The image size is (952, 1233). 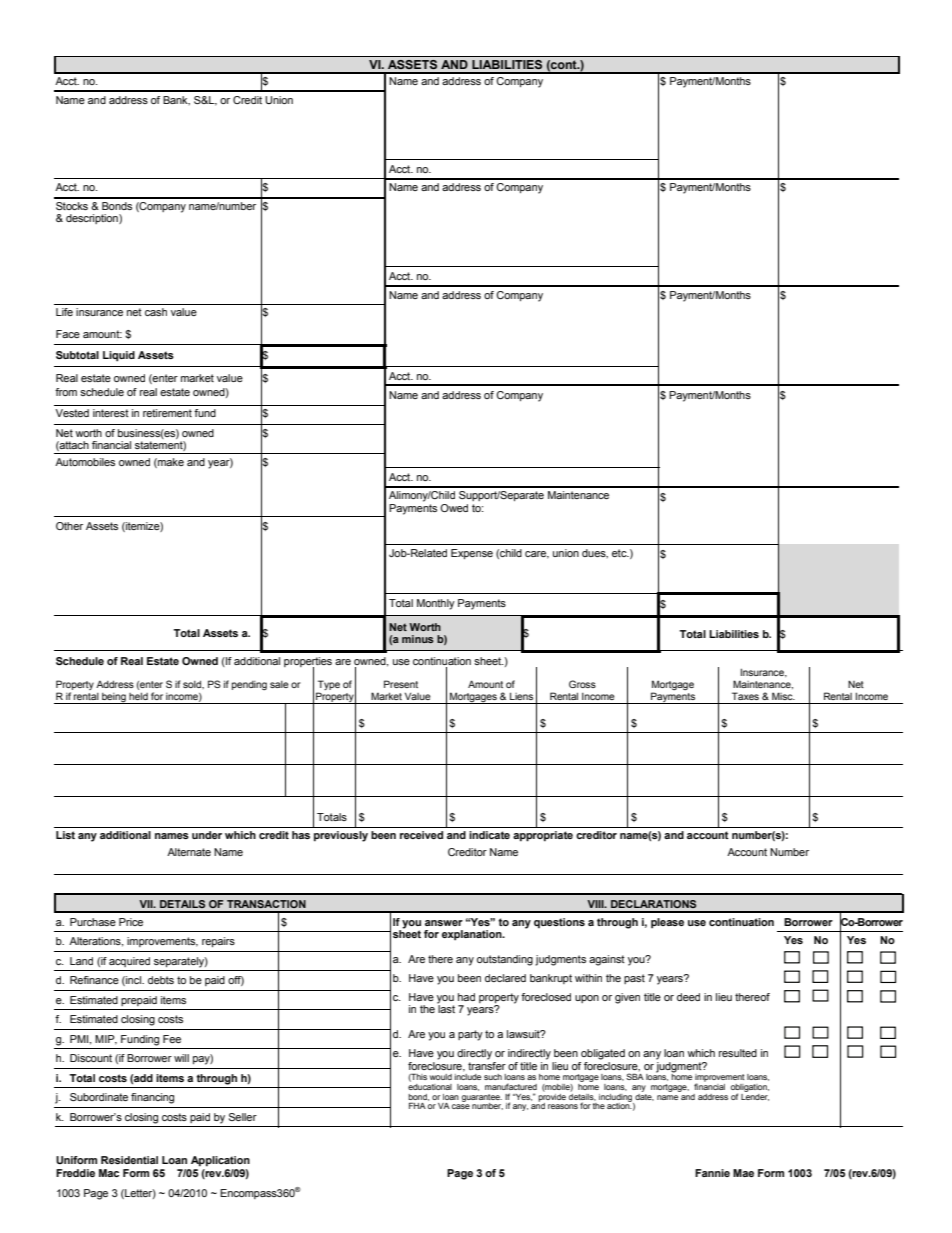 I want to click on cash, so click(x=156, y=312).
